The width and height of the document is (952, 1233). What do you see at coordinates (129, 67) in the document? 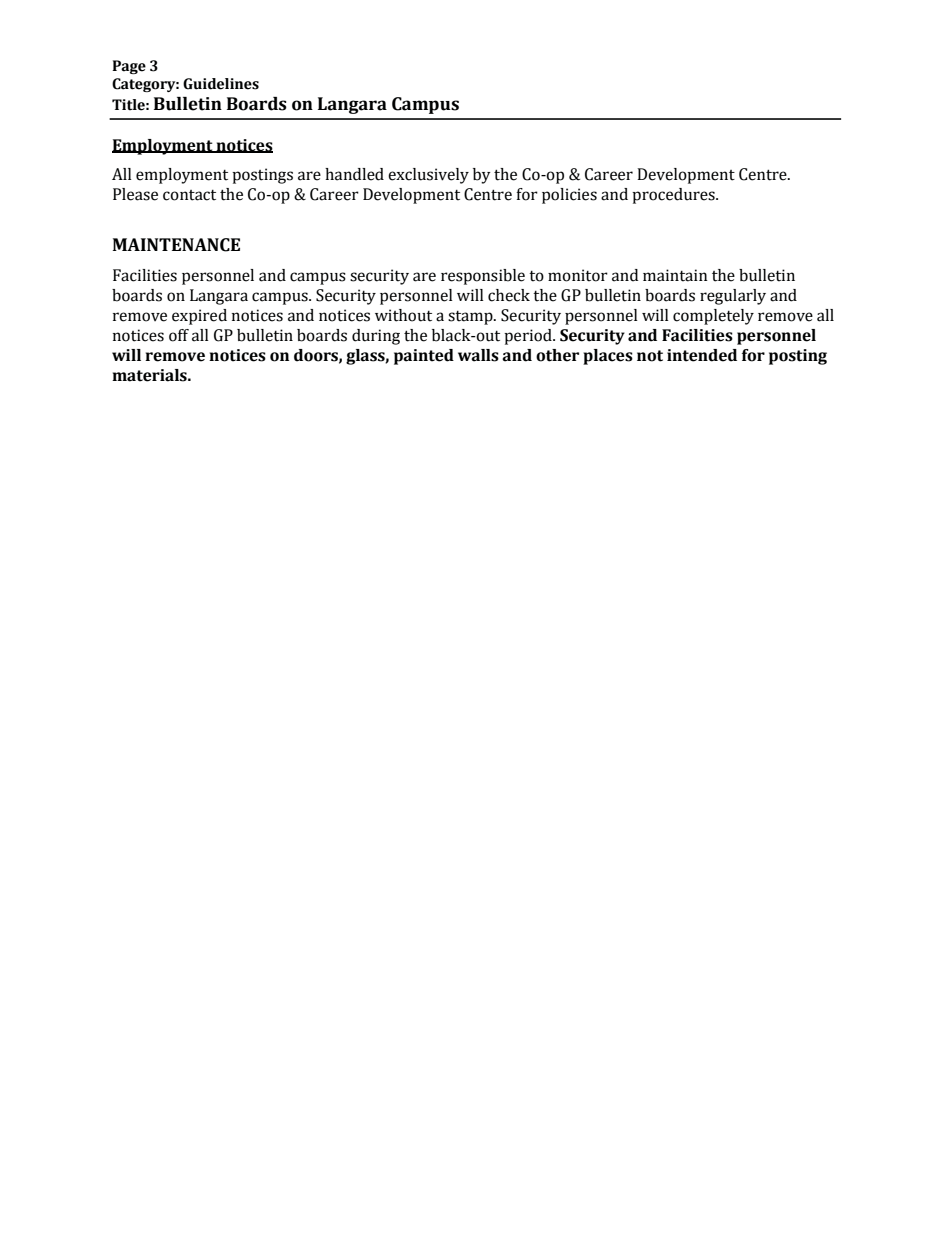
I see `Page` at bounding box center [129, 67].
